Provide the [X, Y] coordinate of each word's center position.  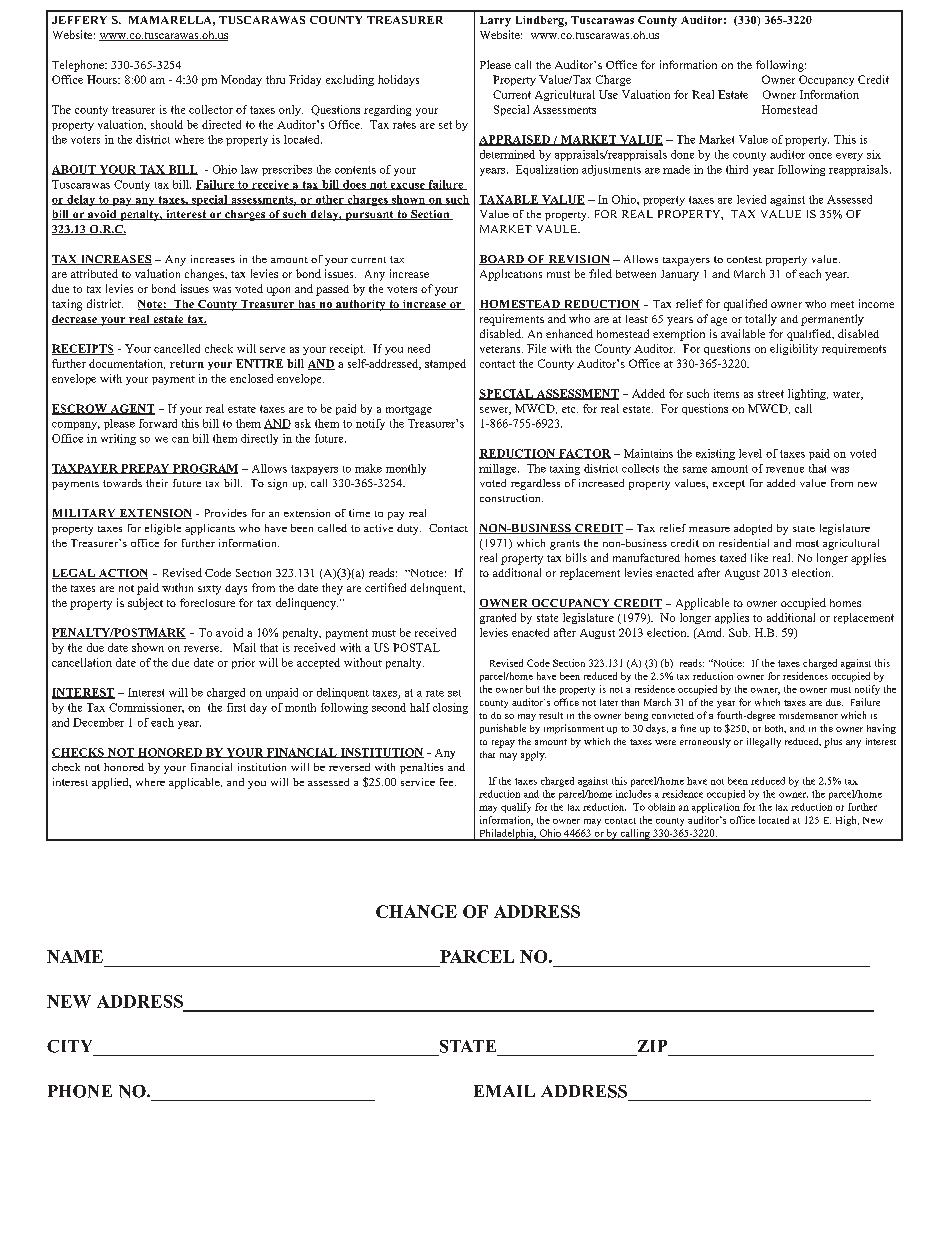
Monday [241, 80]
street [771, 394]
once [820, 156]
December [98, 722]
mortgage [409, 410]
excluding [350, 80]
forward [158, 423]
